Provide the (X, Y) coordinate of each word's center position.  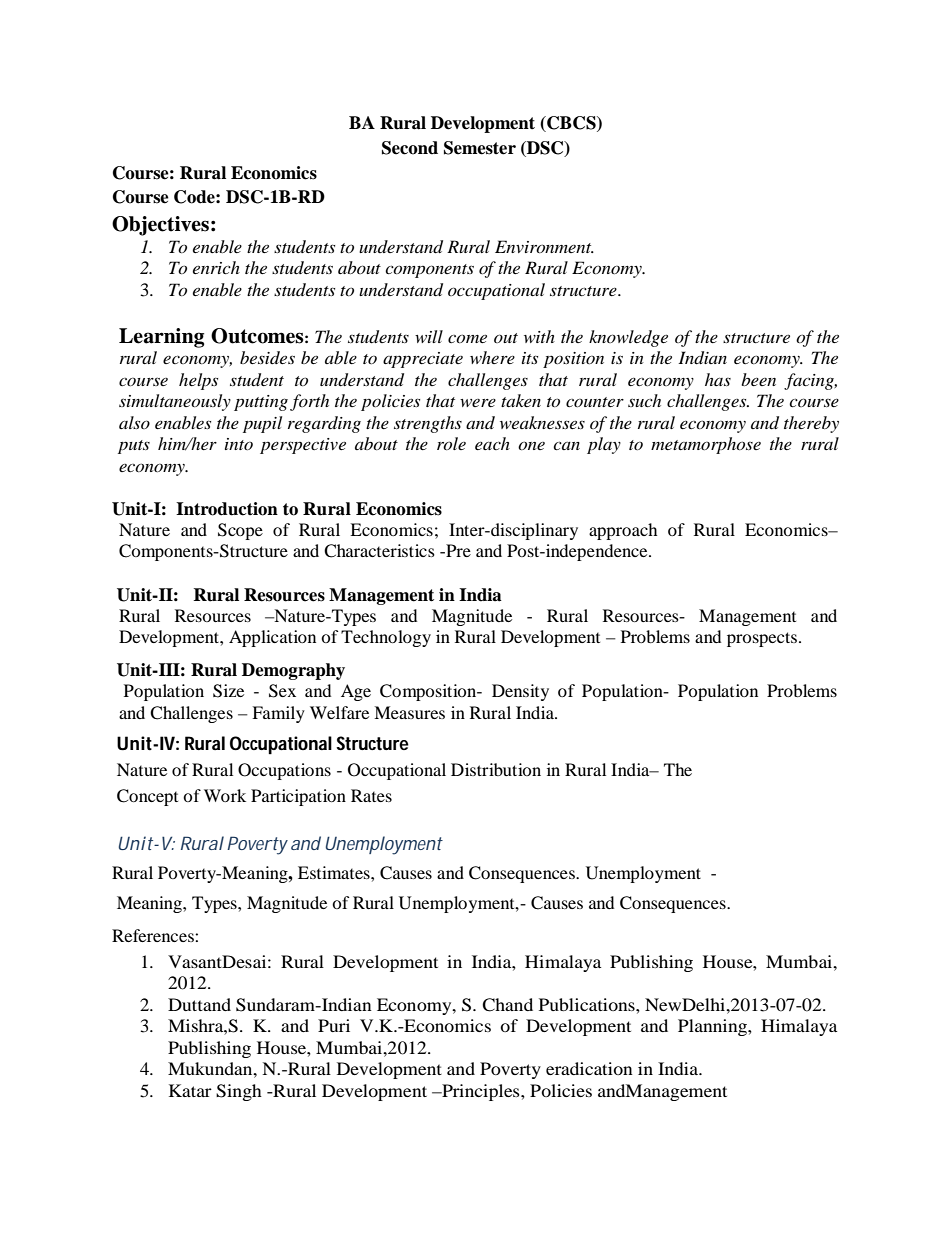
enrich (216, 267)
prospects (763, 639)
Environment (544, 246)
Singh (239, 1092)
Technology (386, 638)
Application (272, 638)
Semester (480, 148)
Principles (481, 1092)
